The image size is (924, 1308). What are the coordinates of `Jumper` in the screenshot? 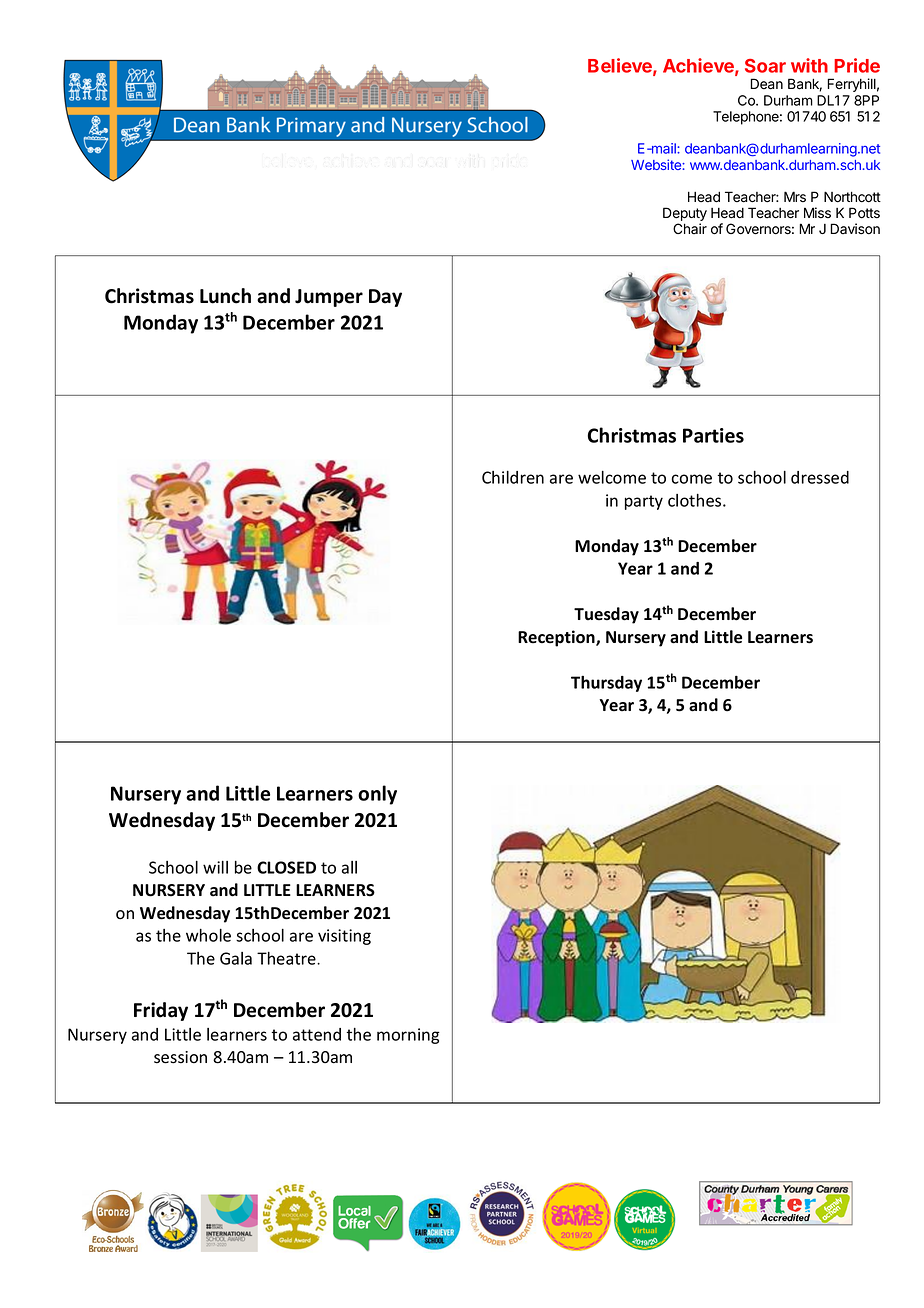 It's located at (329, 298).
